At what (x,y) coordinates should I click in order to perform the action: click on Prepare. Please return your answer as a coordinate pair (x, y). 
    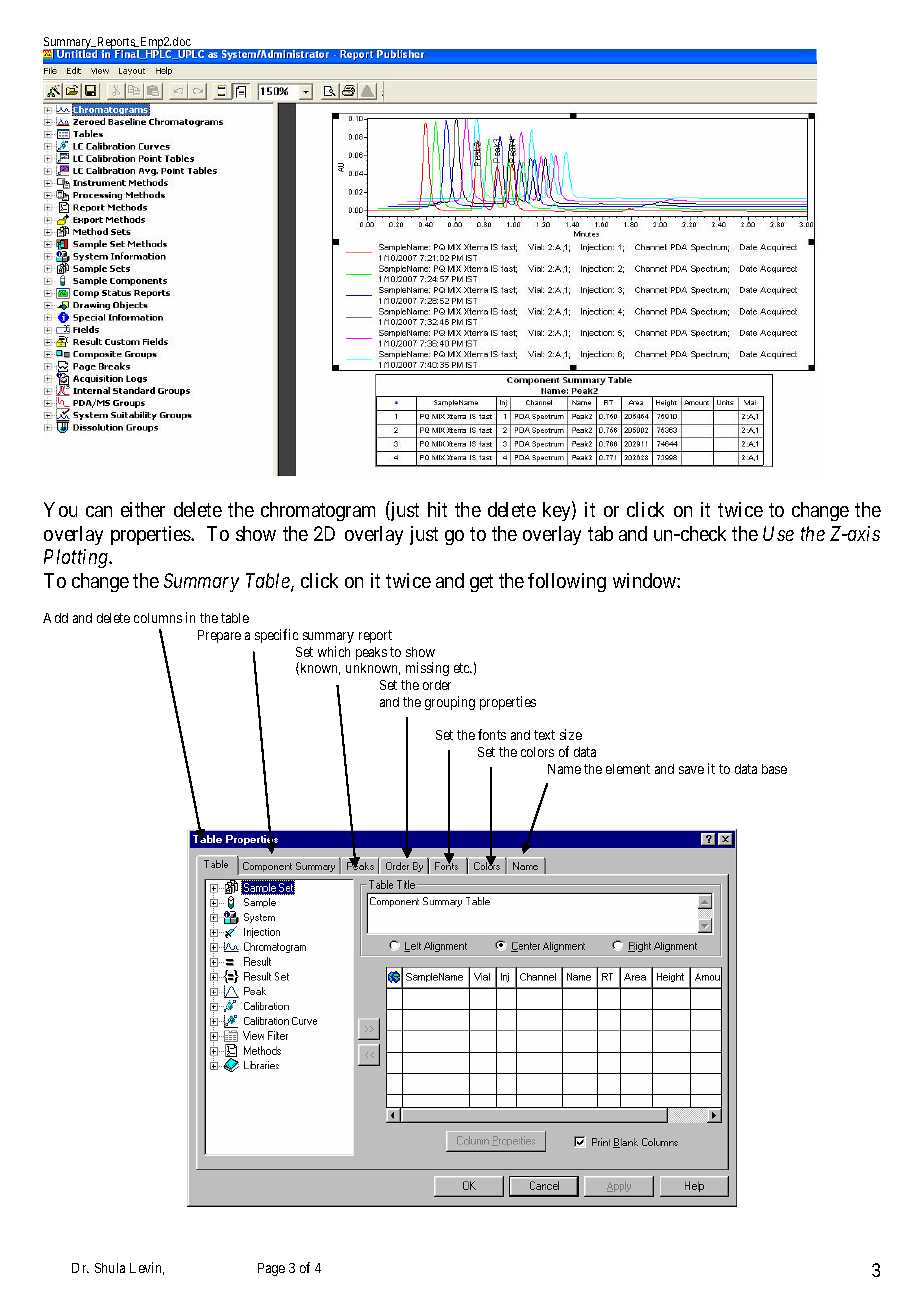
    Looking at the image, I should click on (219, 636).
